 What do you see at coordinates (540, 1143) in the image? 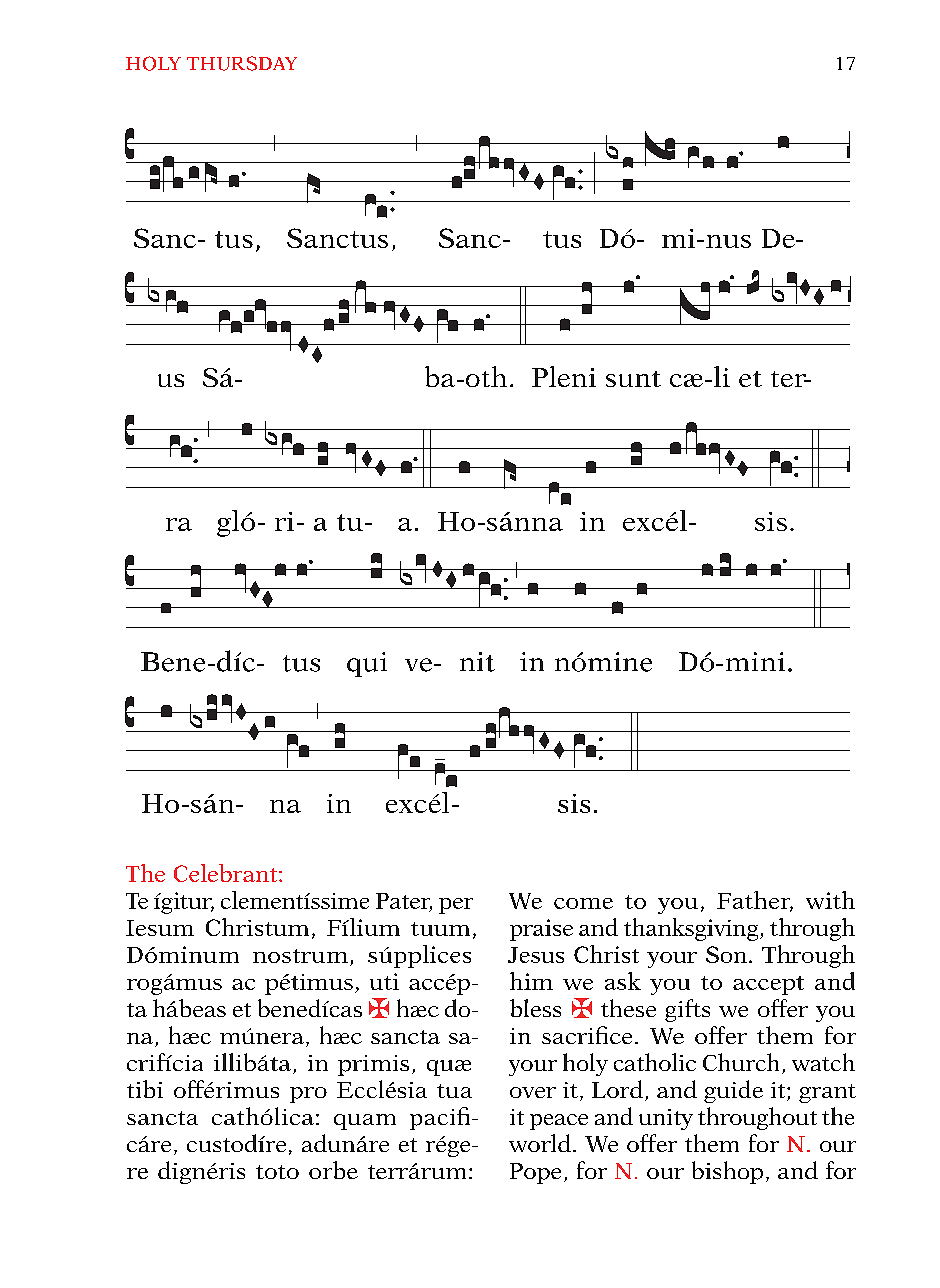
I see `world` at bounding box center [540, 1143].
